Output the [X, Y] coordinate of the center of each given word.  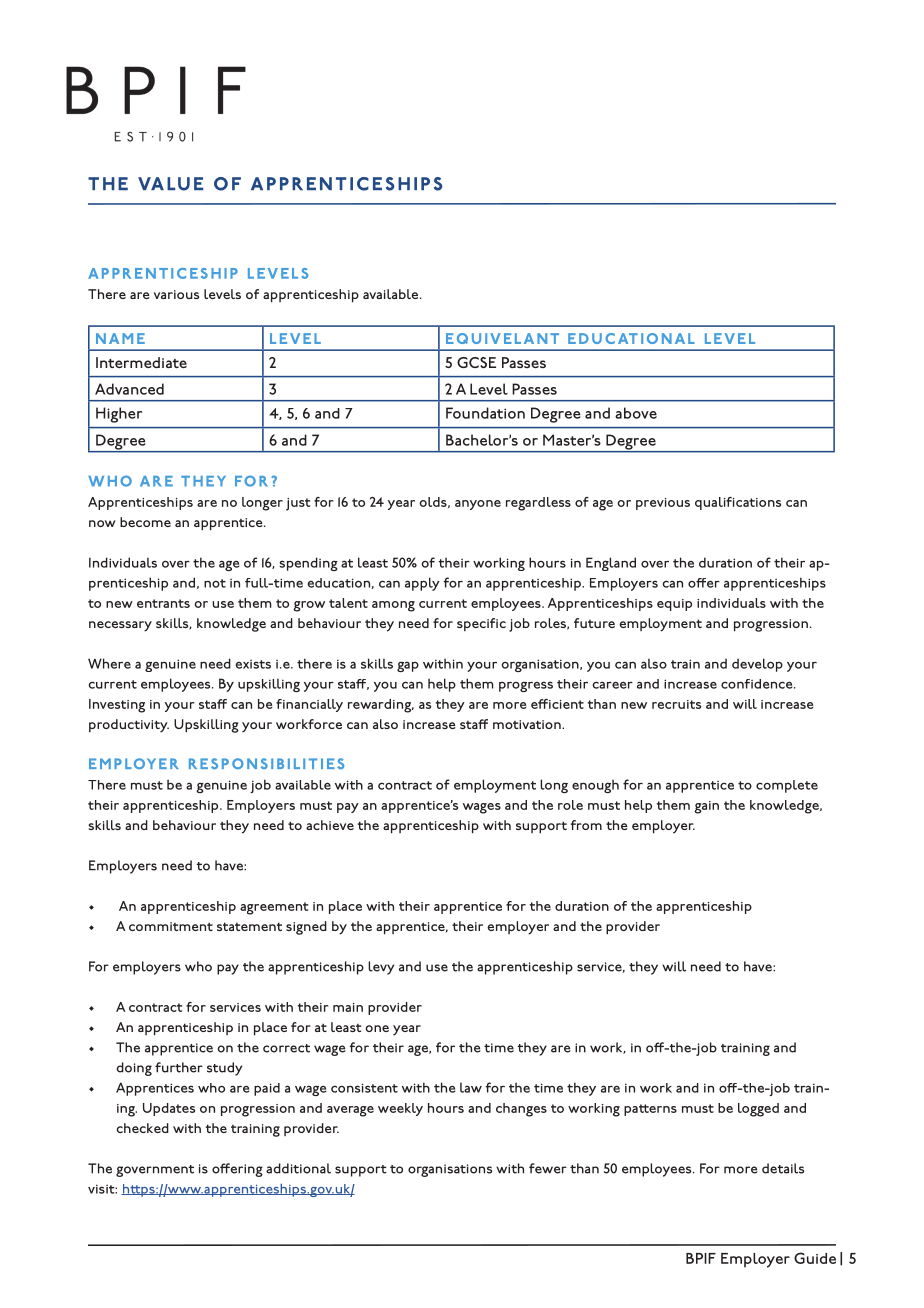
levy [381, 968]
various [176, 294]
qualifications [738, 503]
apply [422, 584]
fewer [548, 1168]
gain [706, 807]
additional [298, 1168]
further [179, 1067]
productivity [129, 725]
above [636, 413]
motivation [528, 724]
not [215, 583]
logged [758, 1110]
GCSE [476, 362]
